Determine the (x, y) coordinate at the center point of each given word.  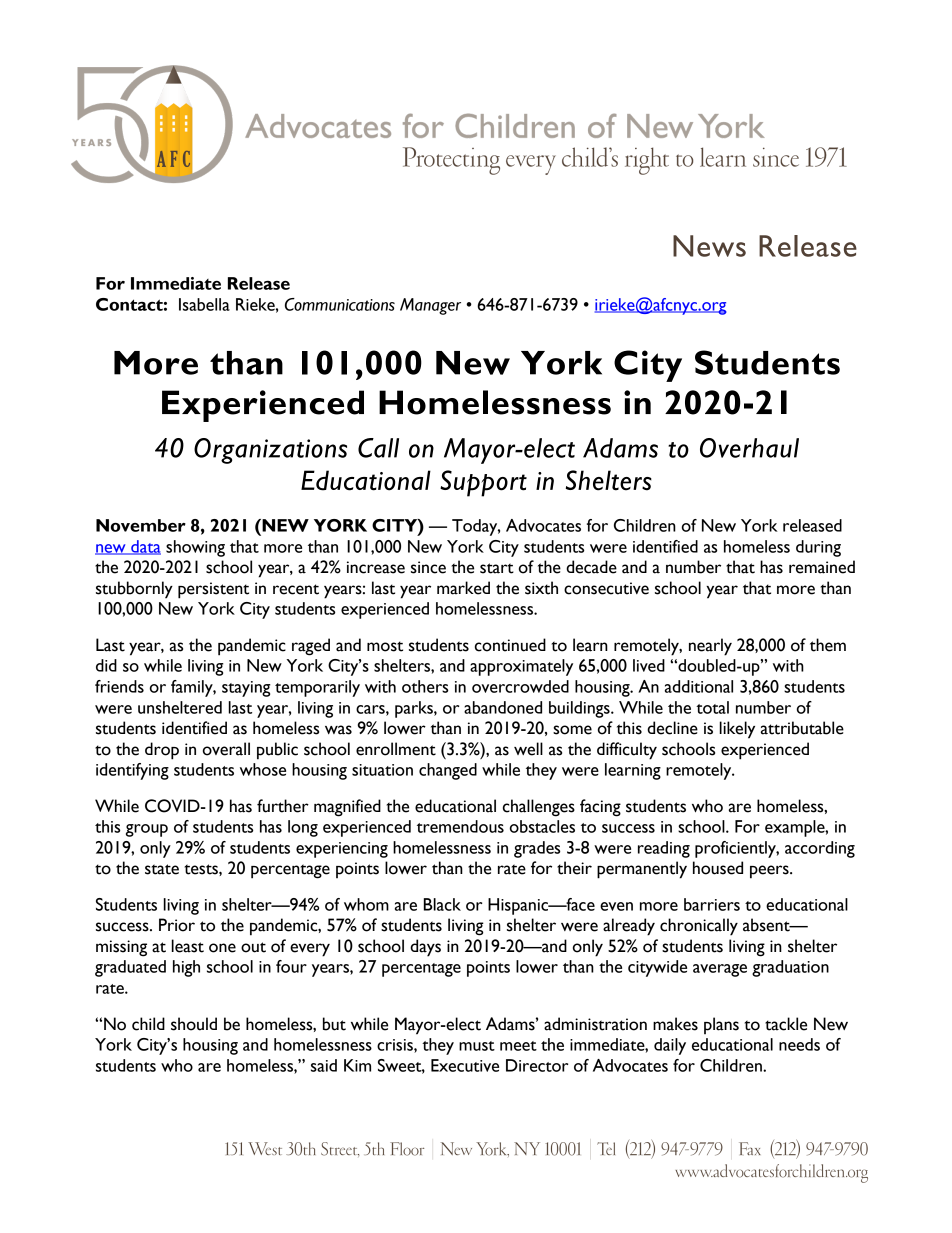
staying (246, 689)
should (194, 1024)
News (709, 246)
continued (510, 645)
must (477, 1046)
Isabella (204, 304)
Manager (430, 306)
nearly (710, 647)
